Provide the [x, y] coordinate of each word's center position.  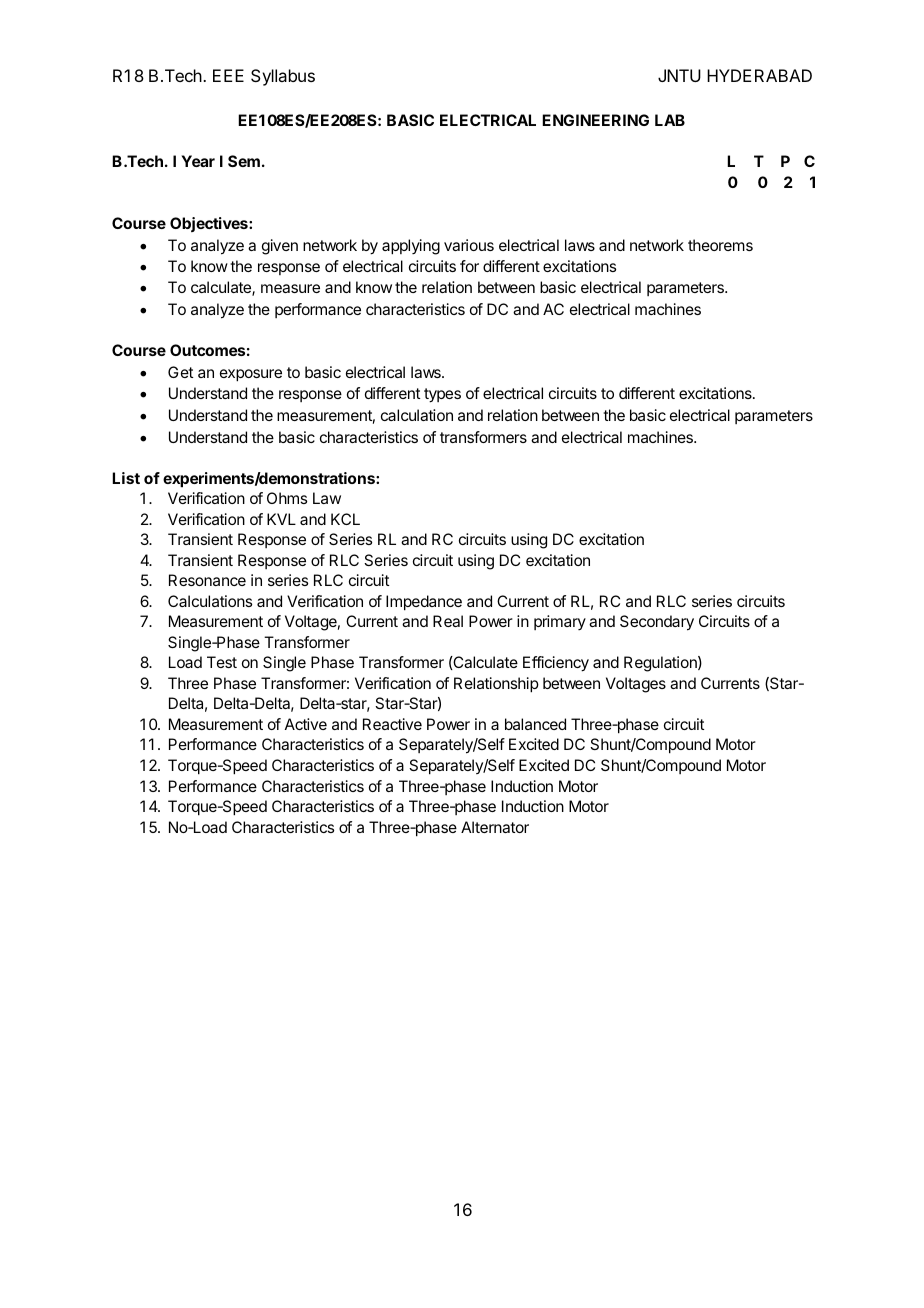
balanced [535, 724]
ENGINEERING [595, 120]
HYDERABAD [759, 75]
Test [222, 662]
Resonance [207, 580]
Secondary [657, 623]
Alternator [495, 827]
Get [181, 372]
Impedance [424, 603]
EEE [228, 75]
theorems [720, 245]
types [442, 395]
